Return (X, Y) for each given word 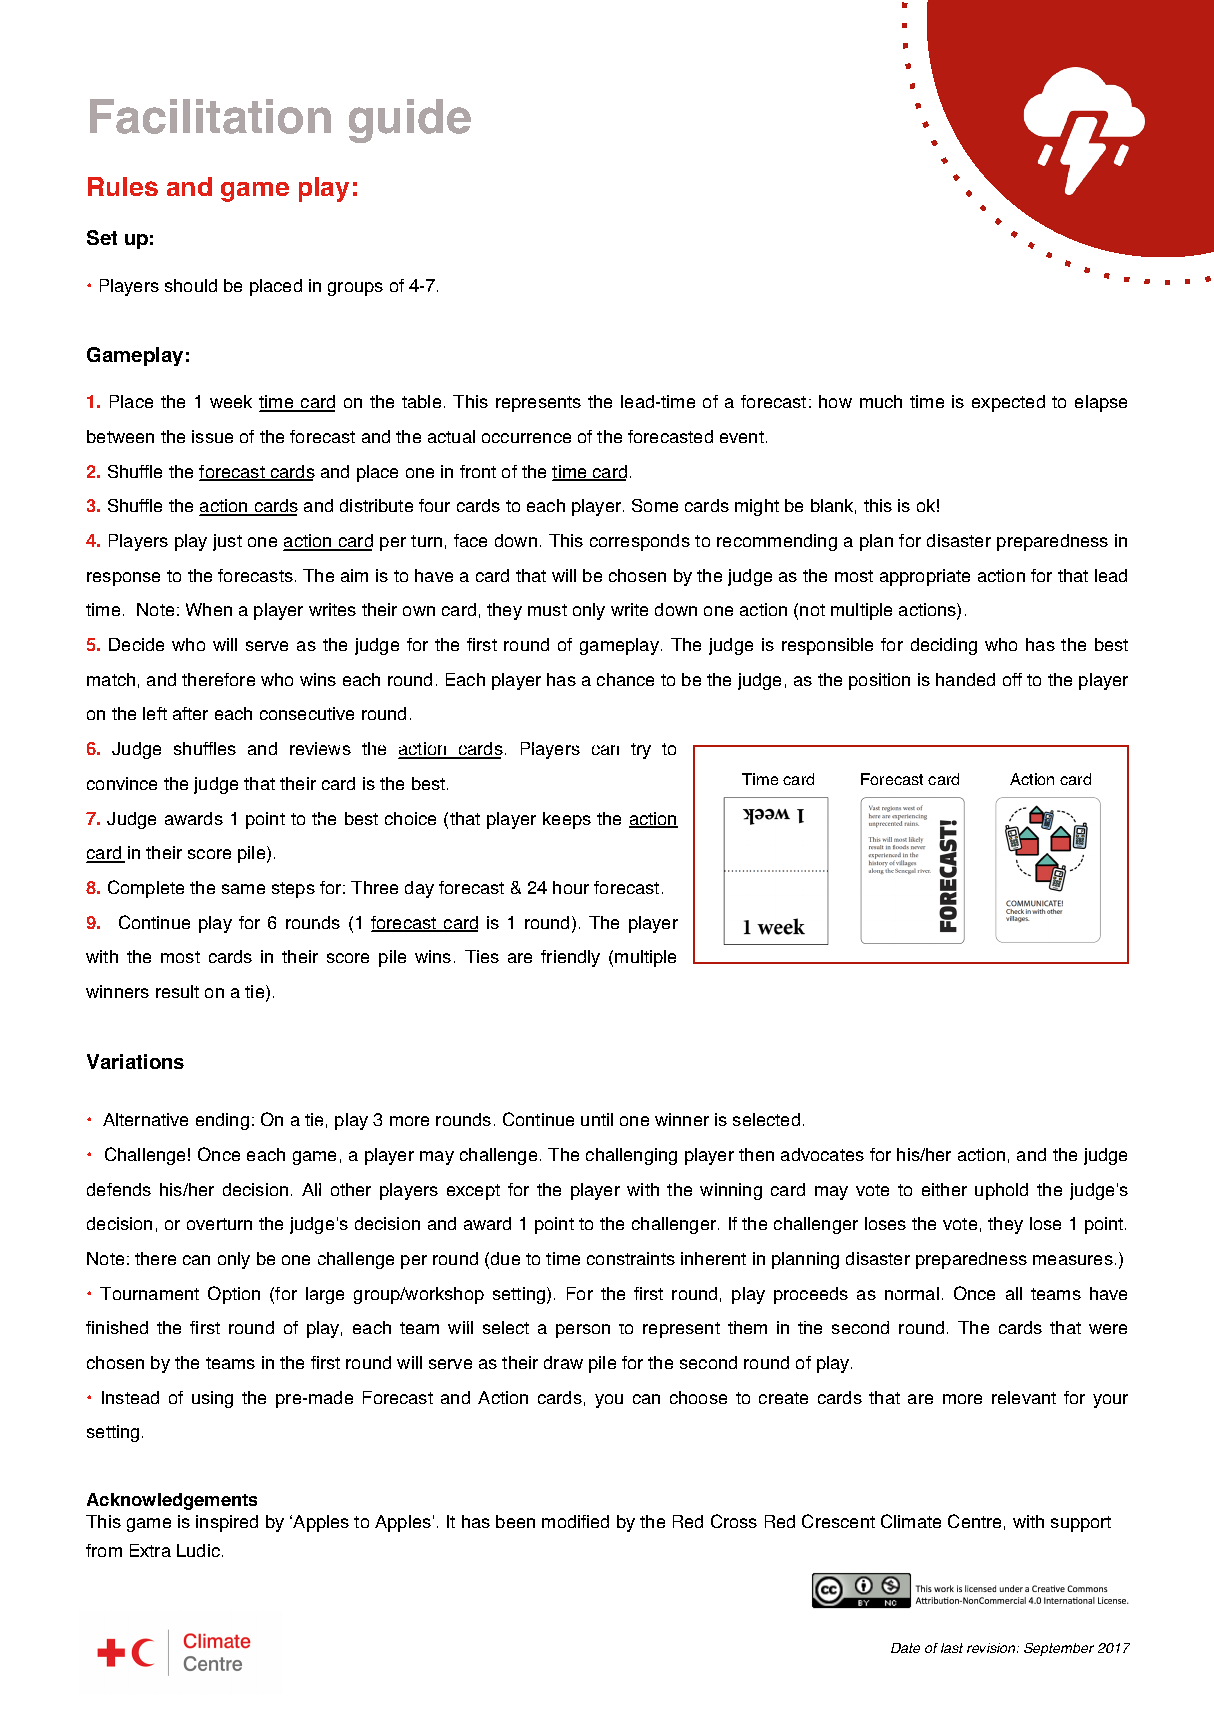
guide (410, 121)
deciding (944, 646)
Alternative (145, 1119)
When (209, 609)
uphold (1001, 1191)
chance (625, 679)
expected (1008, 403)
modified (575, 1521)
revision (992, 1648)
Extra (150, 1550)
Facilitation (210, 116)
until (597, 1119)
